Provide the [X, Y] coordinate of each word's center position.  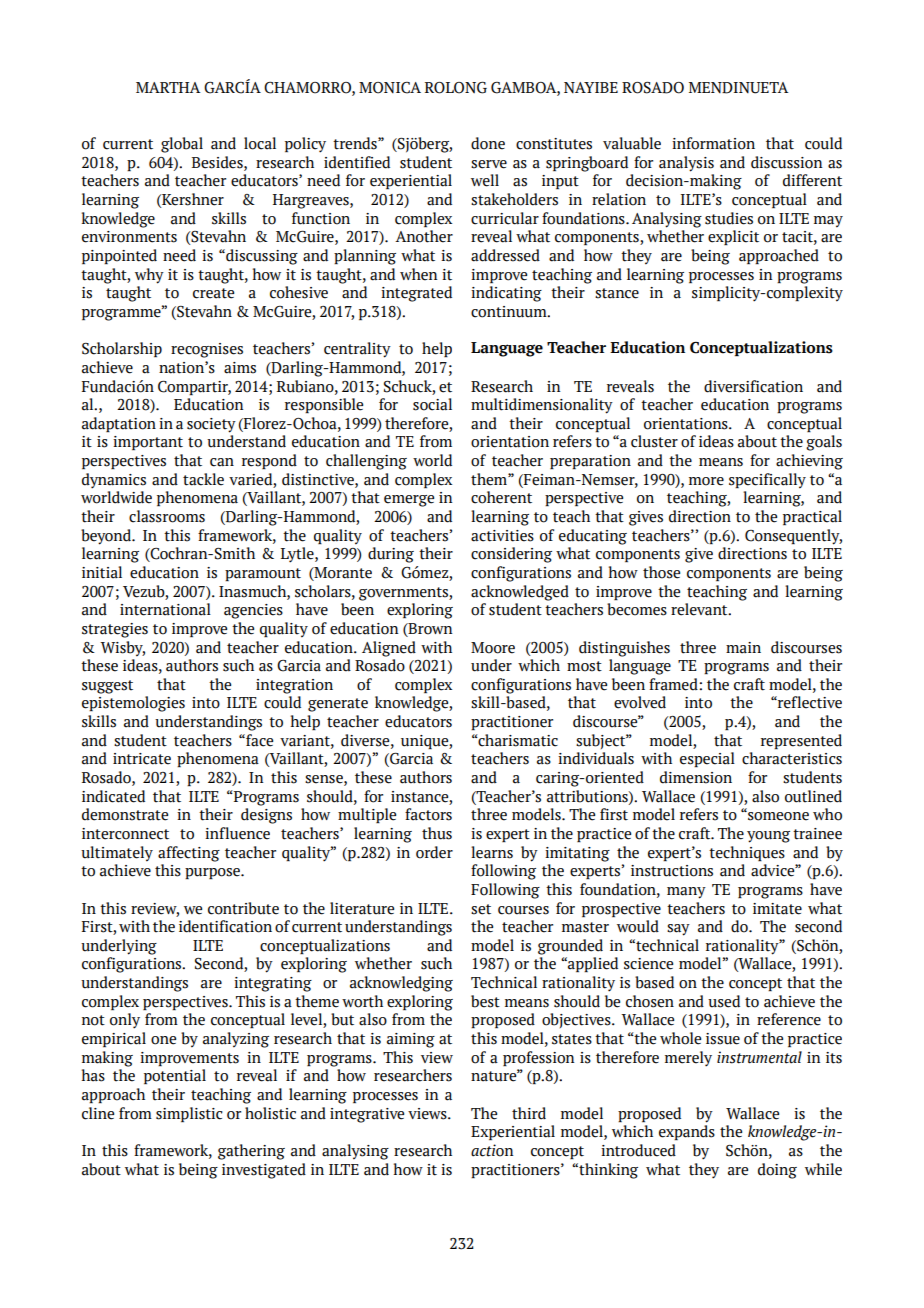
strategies [115, 630]
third [529, 1113]
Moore [493, 648]
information [713, 143]
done [488, 143]
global [182, 145]
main [743, 648]
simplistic [189, 1114]
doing [777, 1171]
